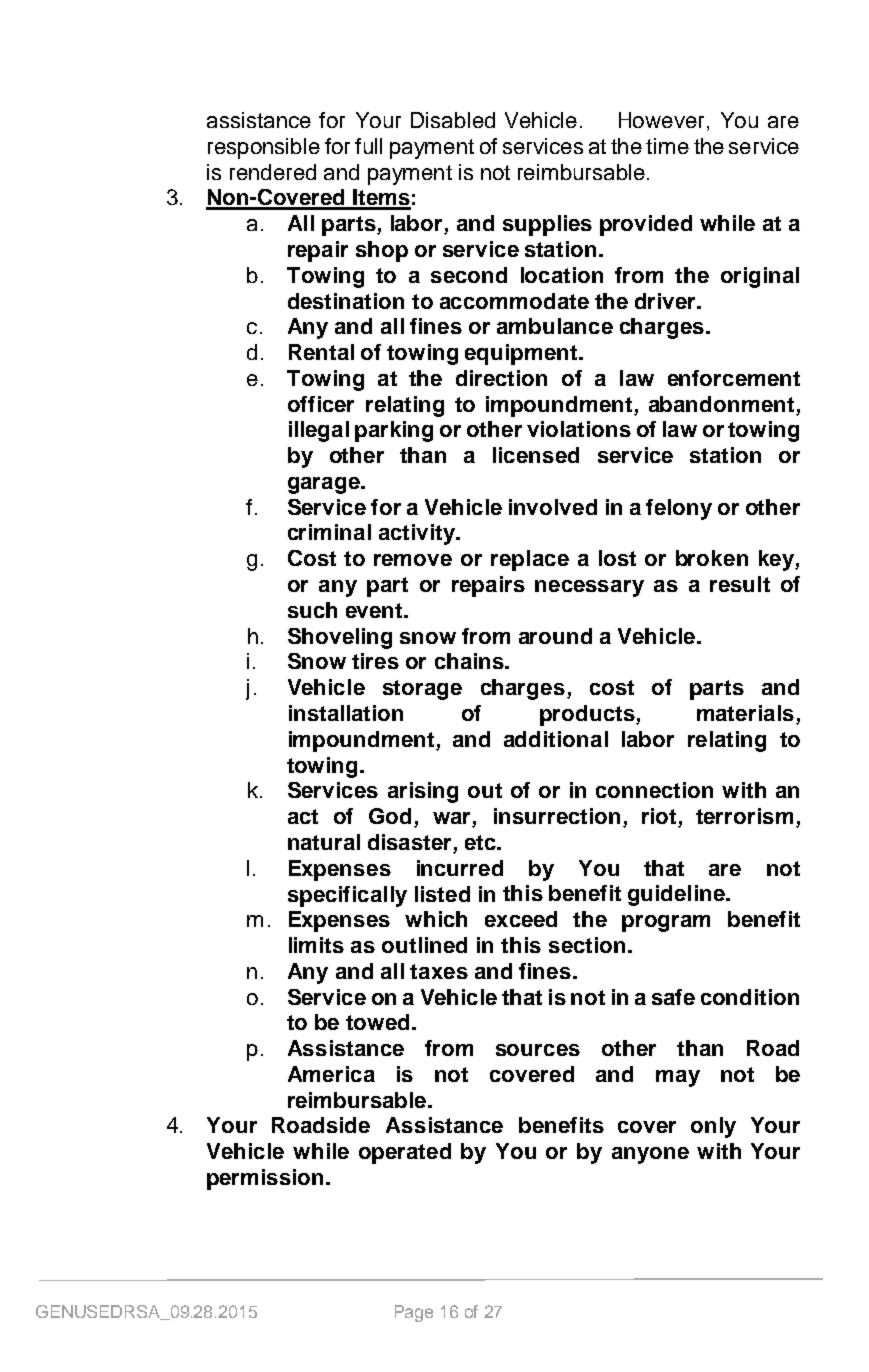 Image resolution: width=869 pixels, height=1372 pixels. What do you see at coordinates (538, 1050) in the screenshot?
I see `sources` at bounding box center [538, 1050].
